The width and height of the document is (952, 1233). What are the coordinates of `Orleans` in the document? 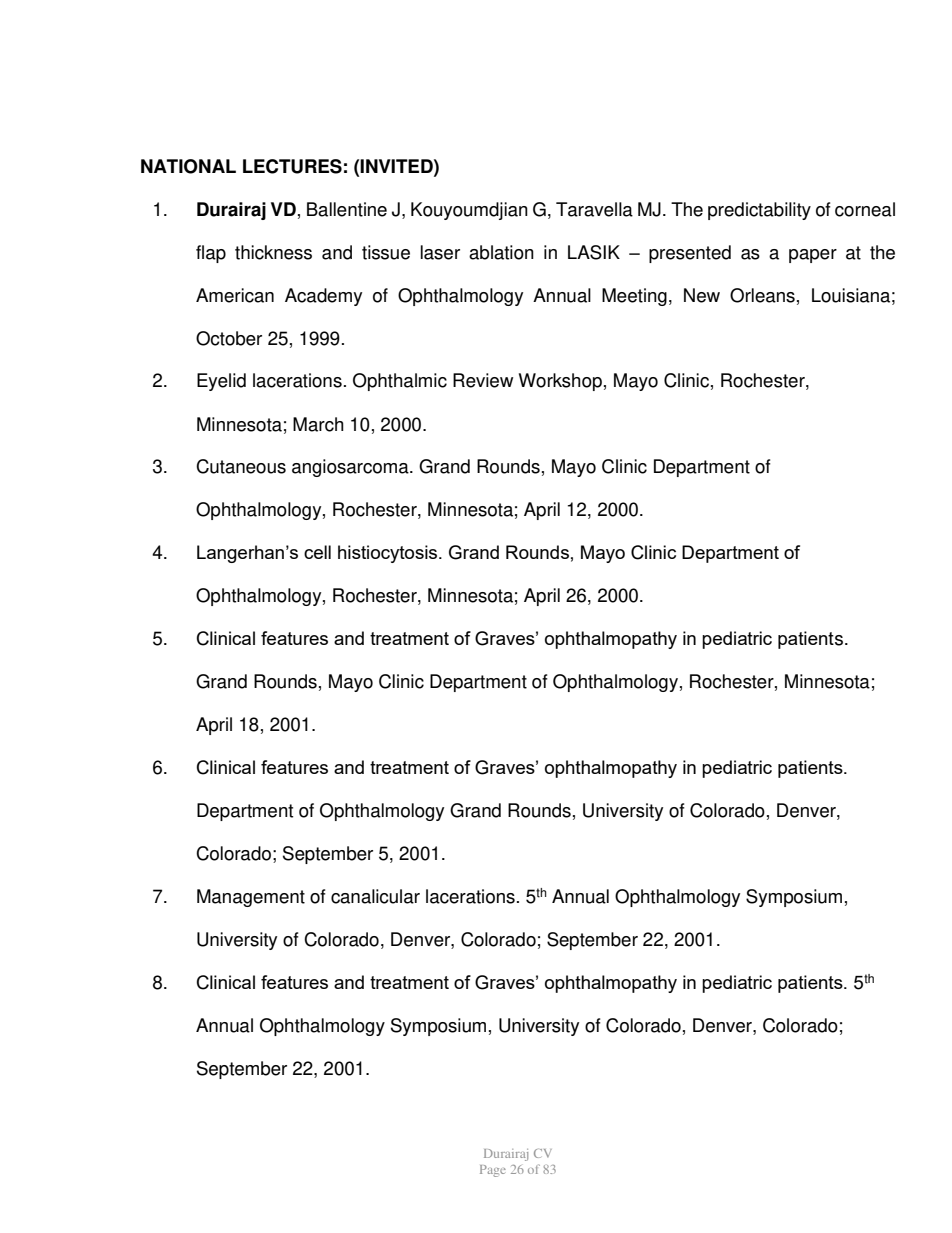 It's located at (762, 295).
